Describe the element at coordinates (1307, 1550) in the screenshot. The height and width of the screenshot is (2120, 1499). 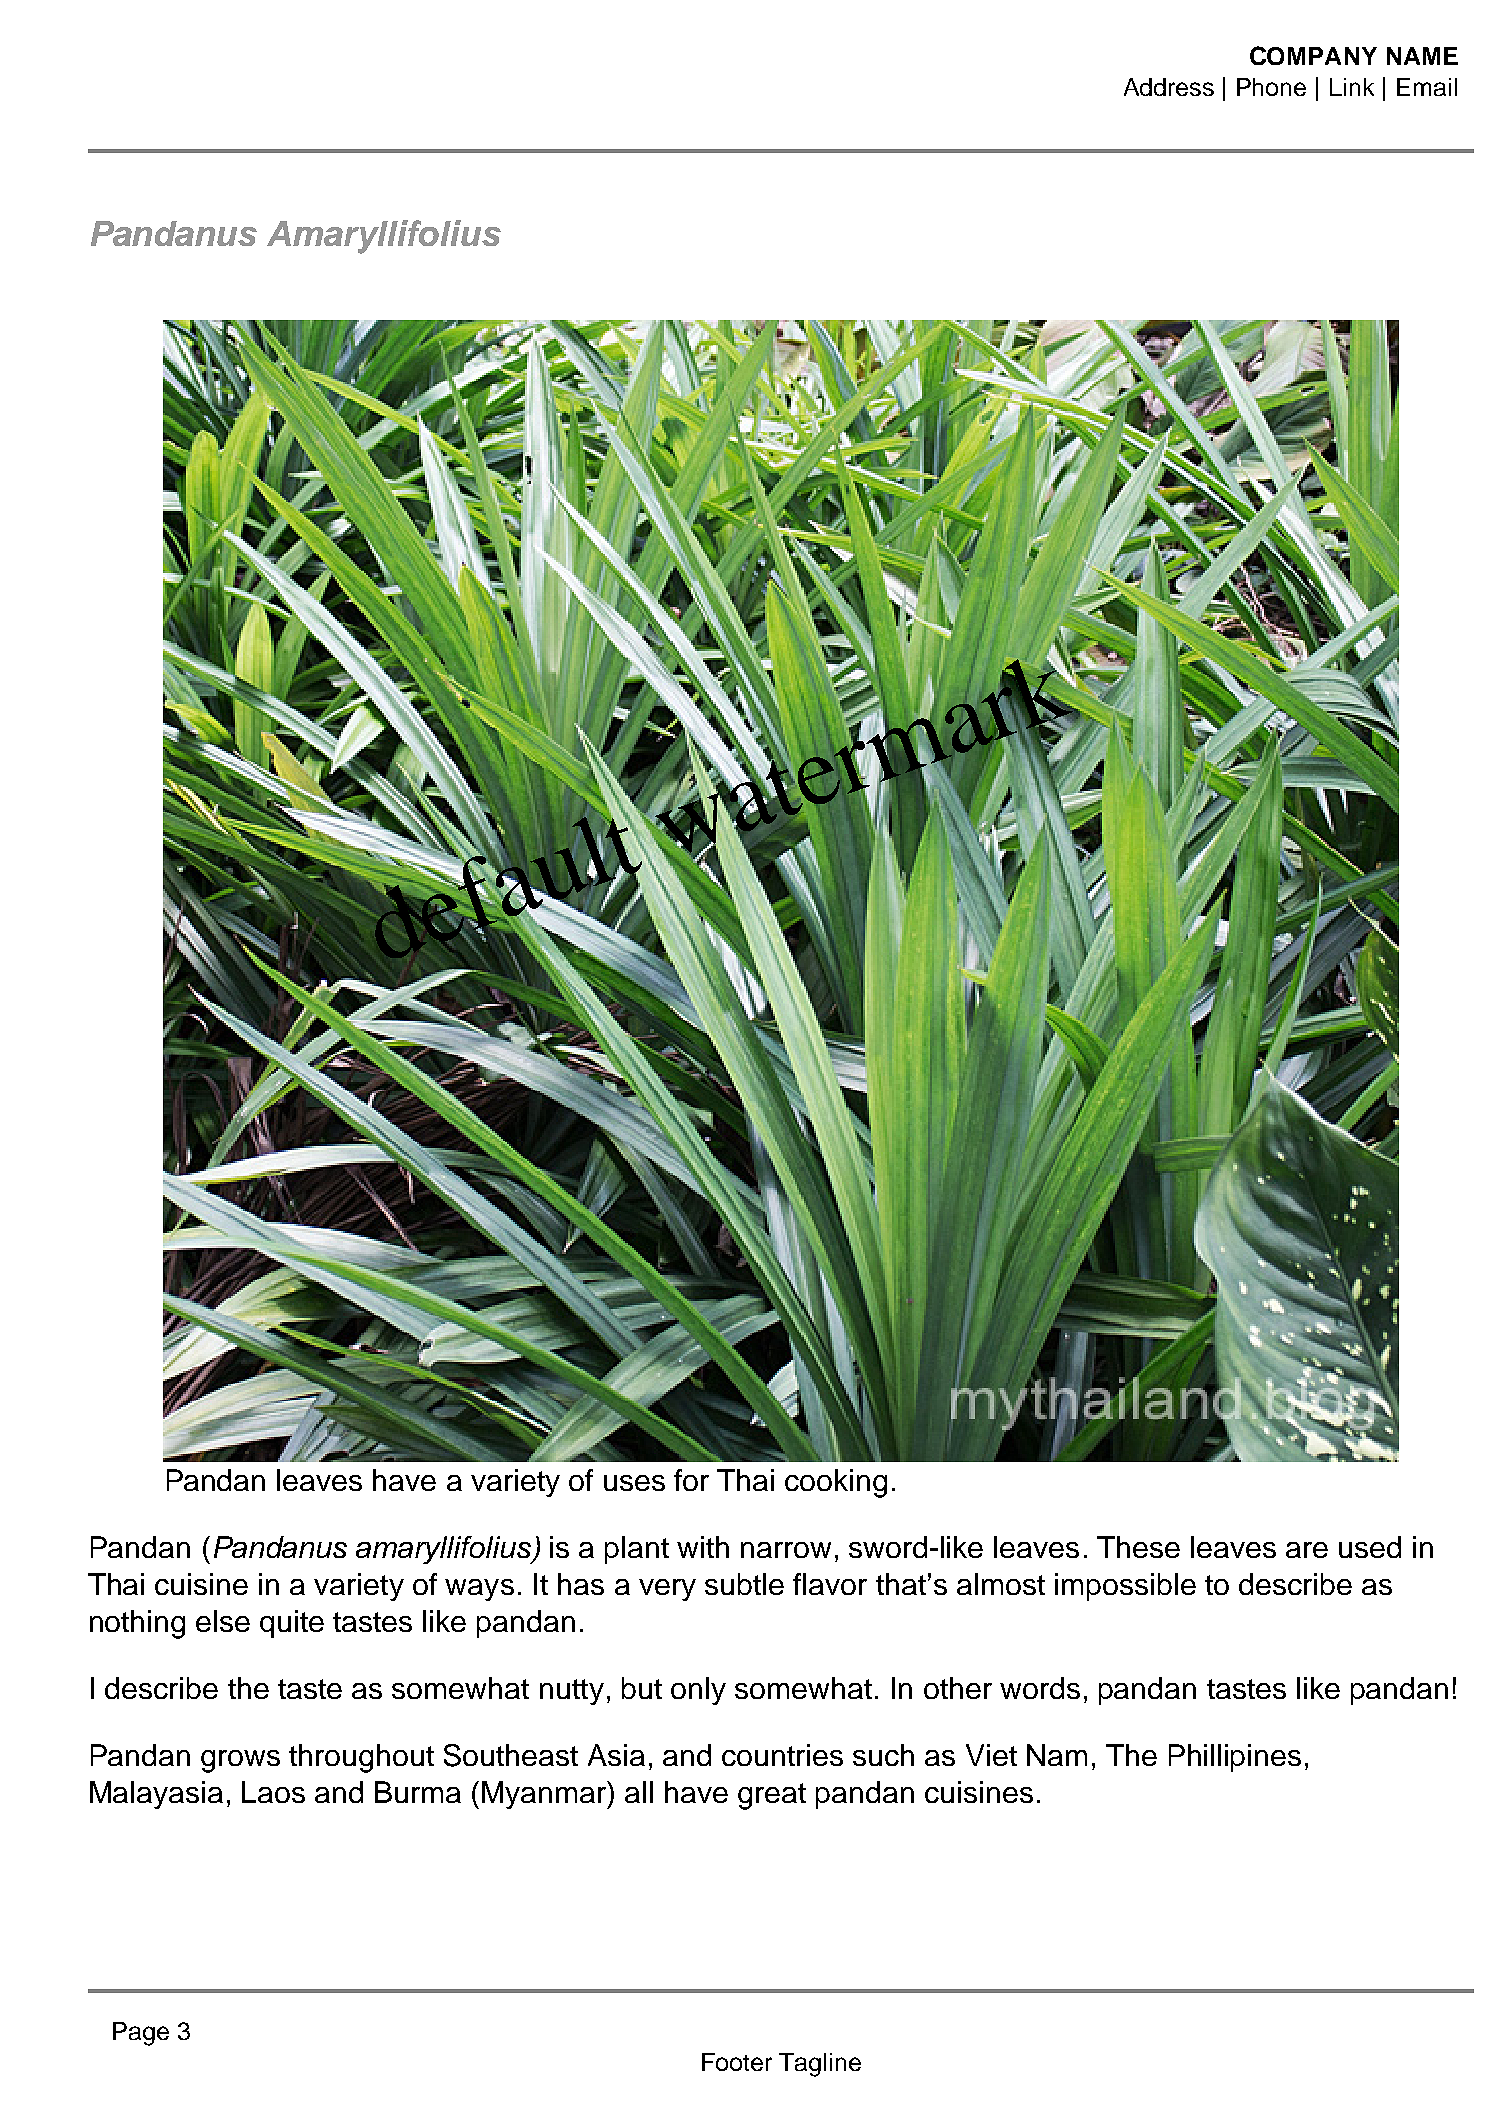
I see `are` at that location.
